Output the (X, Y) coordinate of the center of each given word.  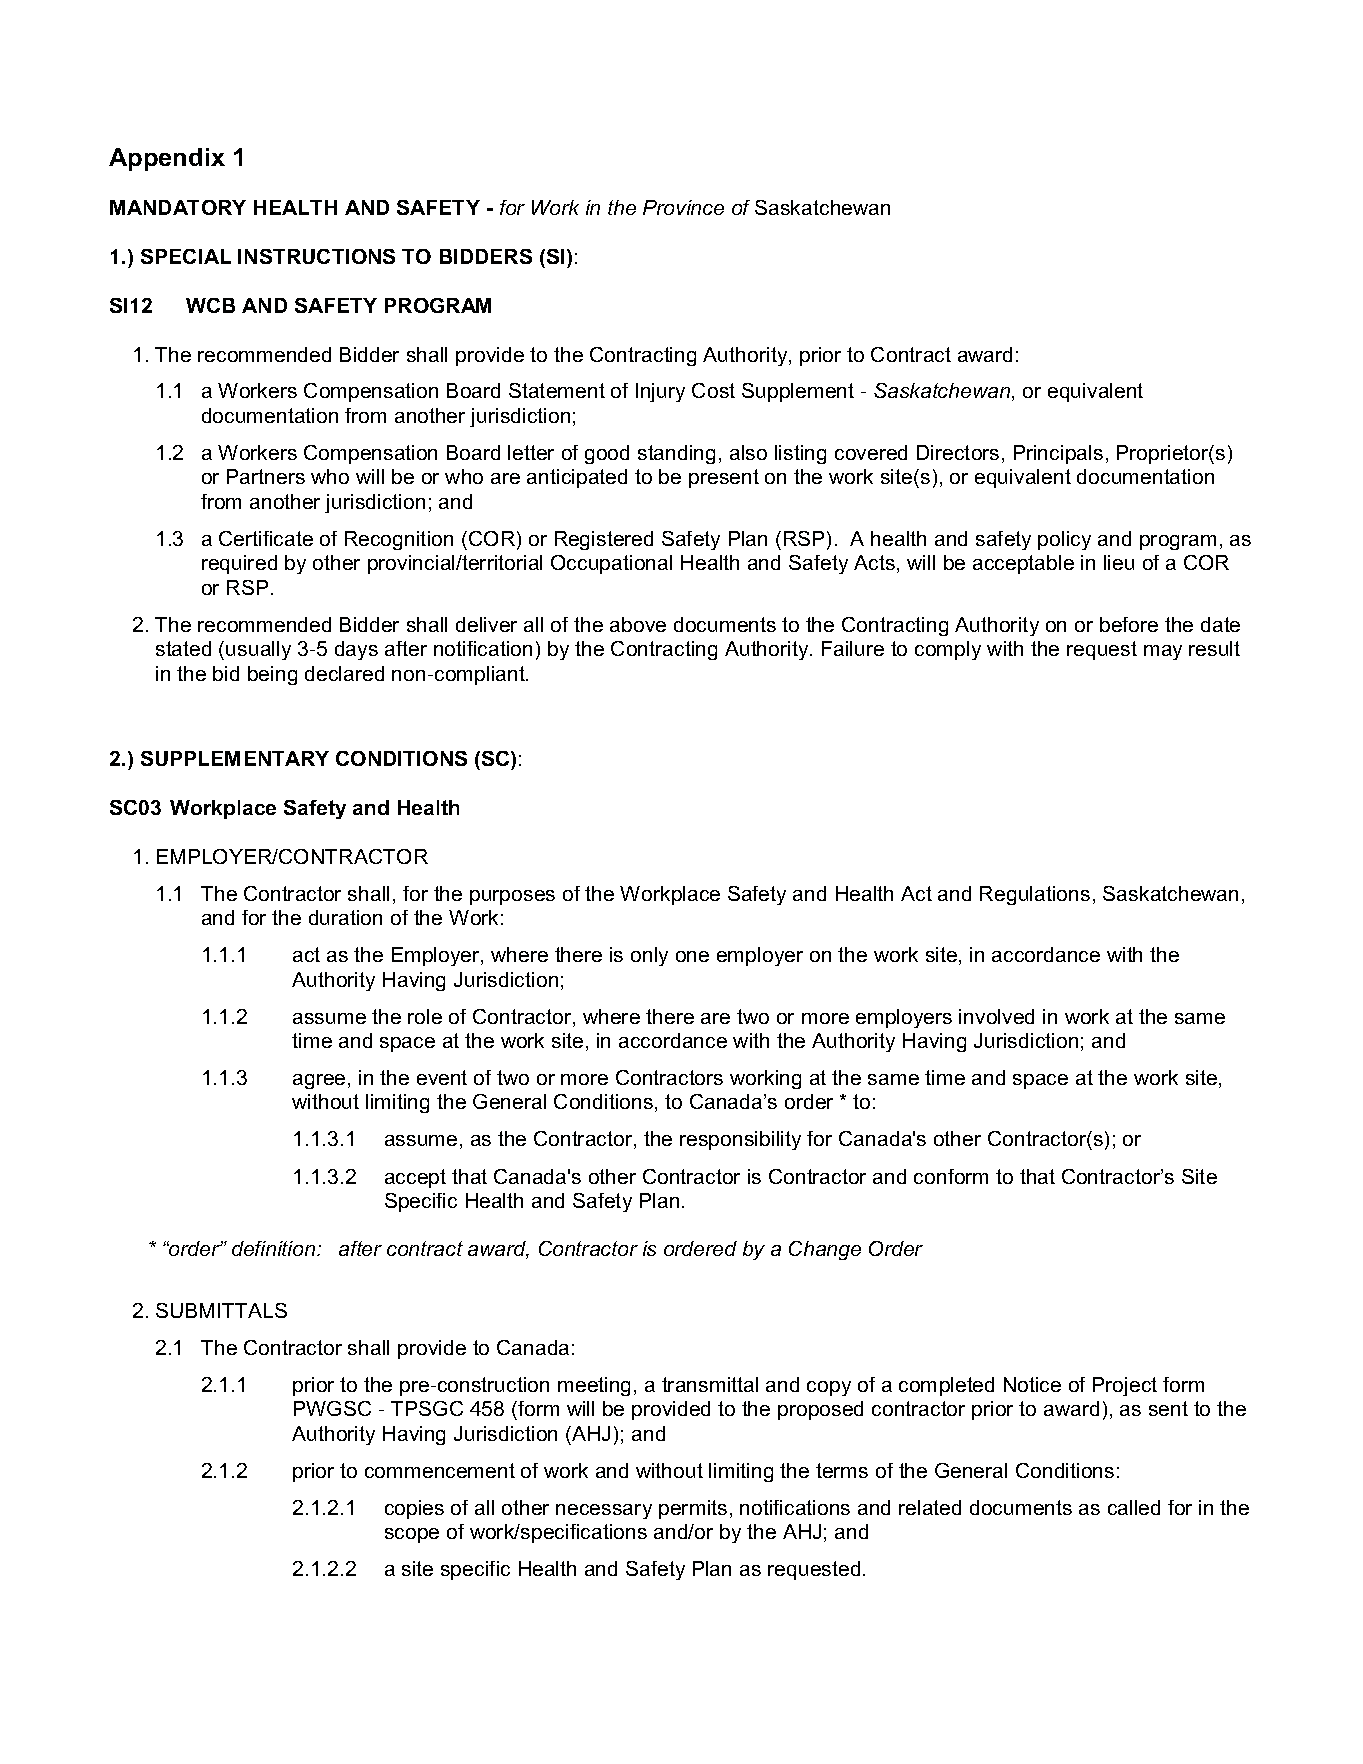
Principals (1058, 454)
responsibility (740, 1140)
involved (996, 1016)
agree (319, 1081)
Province (683, 207)
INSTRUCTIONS (316, 256)
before (1129, 624)
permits (693, 1509)
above (638, 624)
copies (414, 1509)
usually (258, 650)
